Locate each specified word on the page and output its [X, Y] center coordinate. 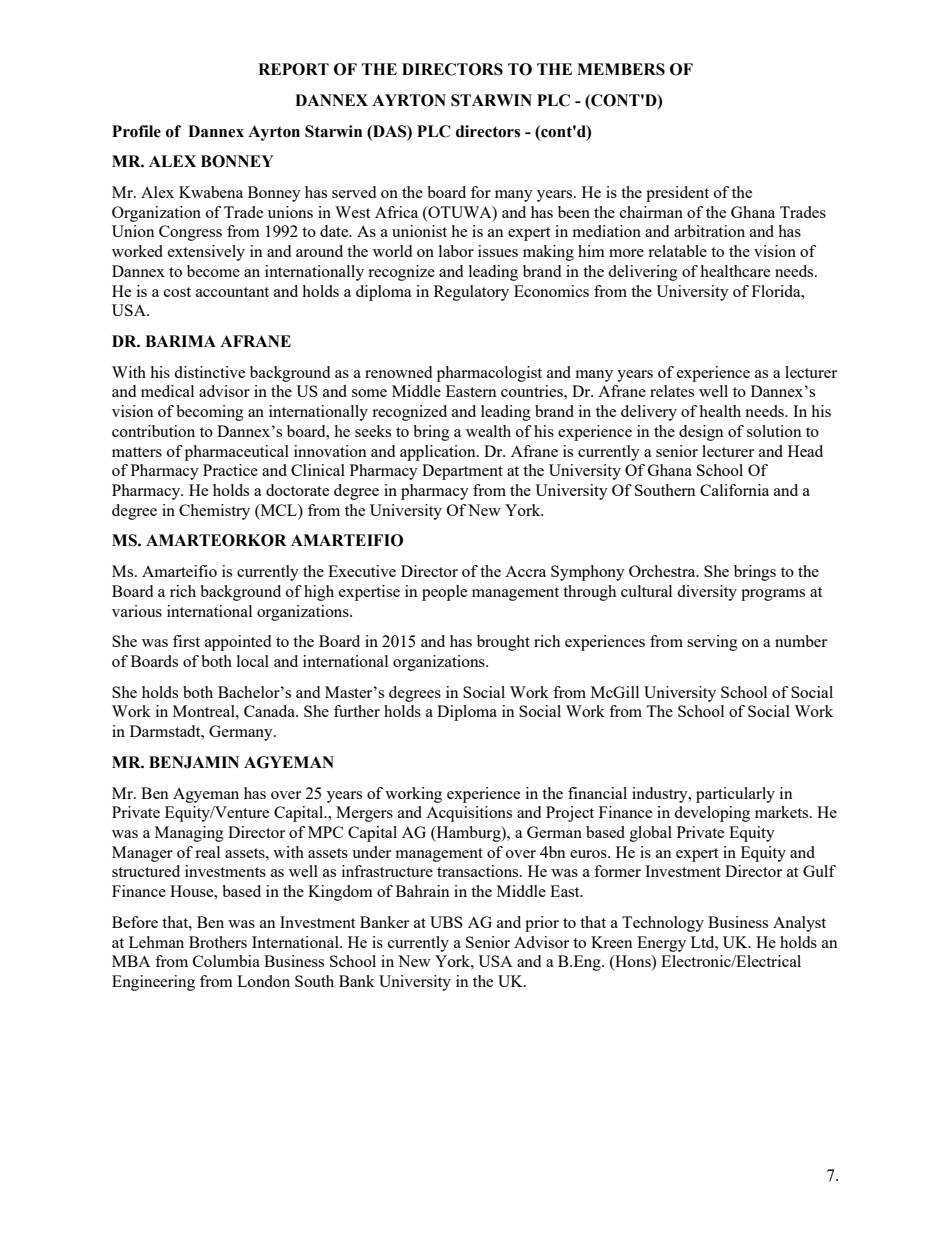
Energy [661, 944]
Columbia [226, 961]
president [677, 194]
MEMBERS [621, 69]
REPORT [293, 69]
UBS [446, 922]
